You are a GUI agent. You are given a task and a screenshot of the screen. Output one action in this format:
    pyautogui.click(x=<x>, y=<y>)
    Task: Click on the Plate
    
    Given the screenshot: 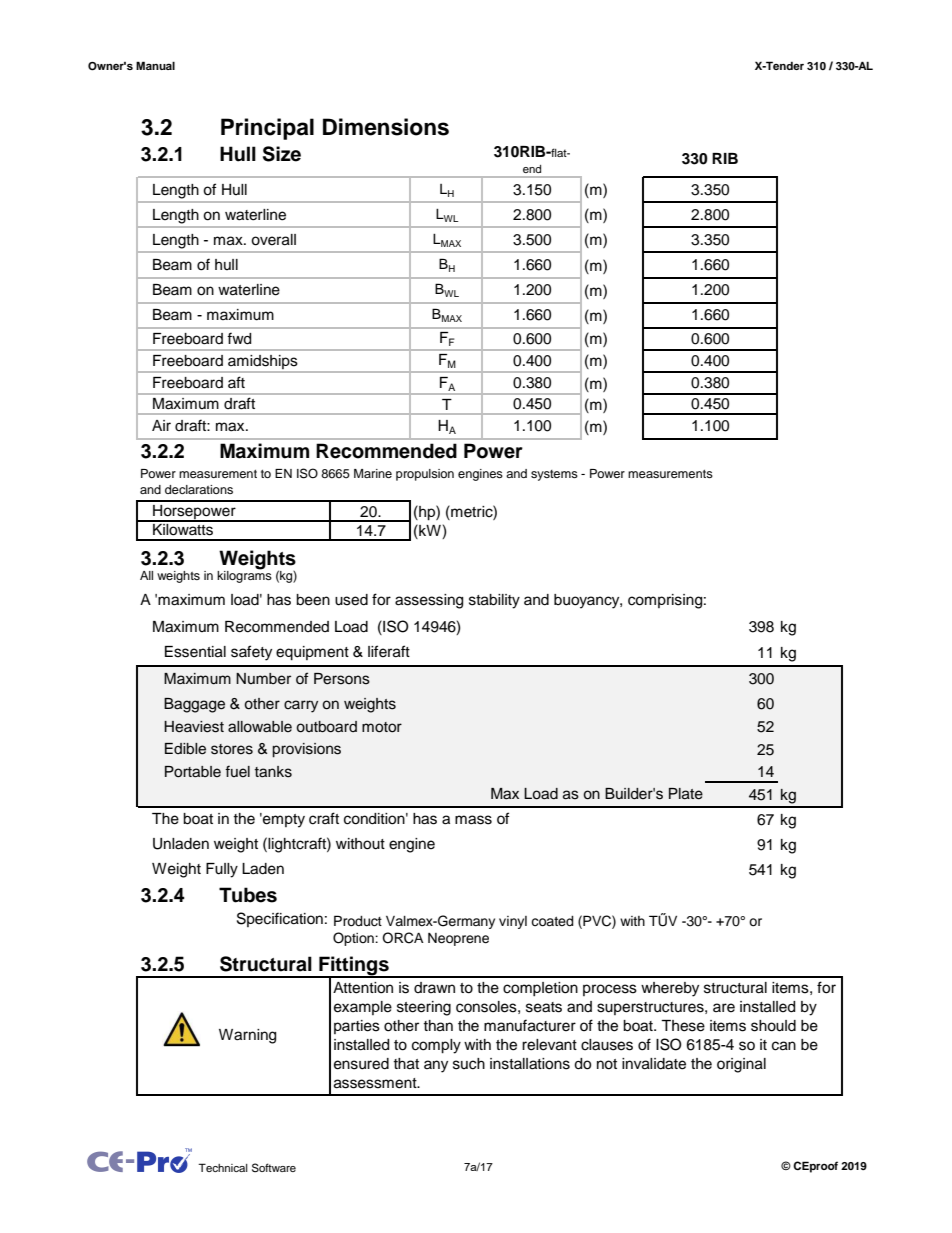 What is the action you would take?
    pyautogui.click(x=686, y=794)
